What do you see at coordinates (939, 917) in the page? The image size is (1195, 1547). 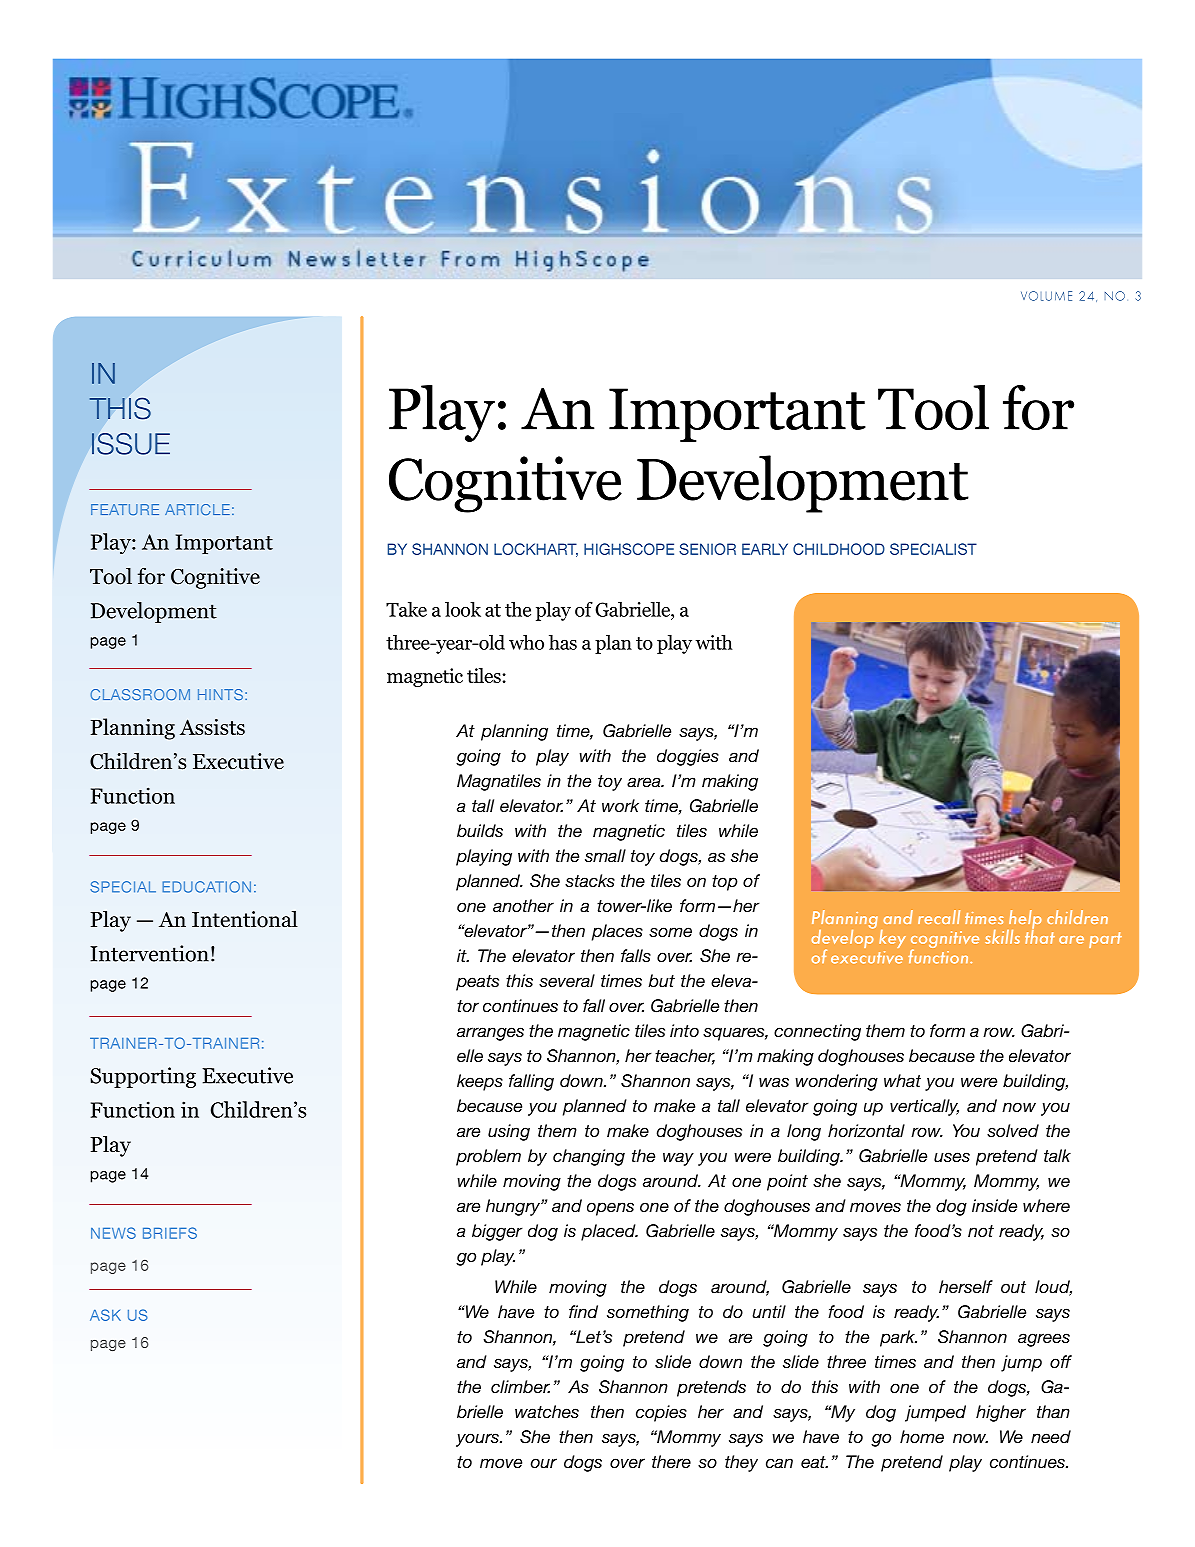 I see `recall` at bounding box center [939, 917].
